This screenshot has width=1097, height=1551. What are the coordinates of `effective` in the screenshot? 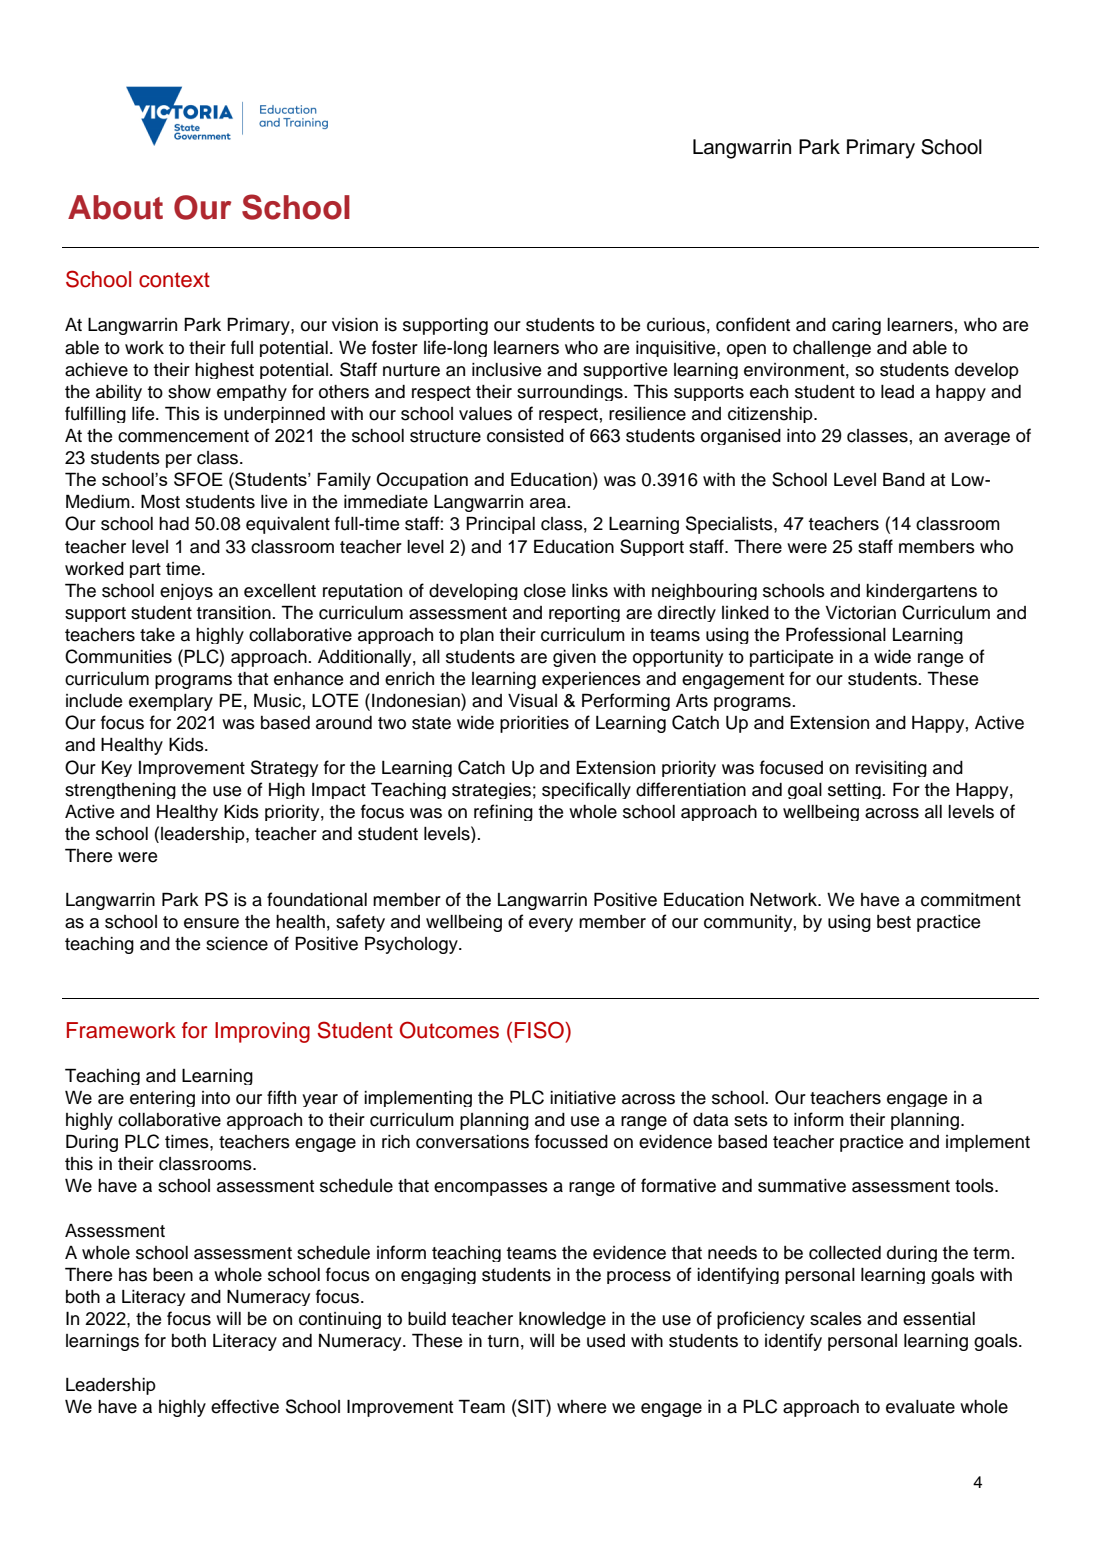 It's located at (245, 1406).
